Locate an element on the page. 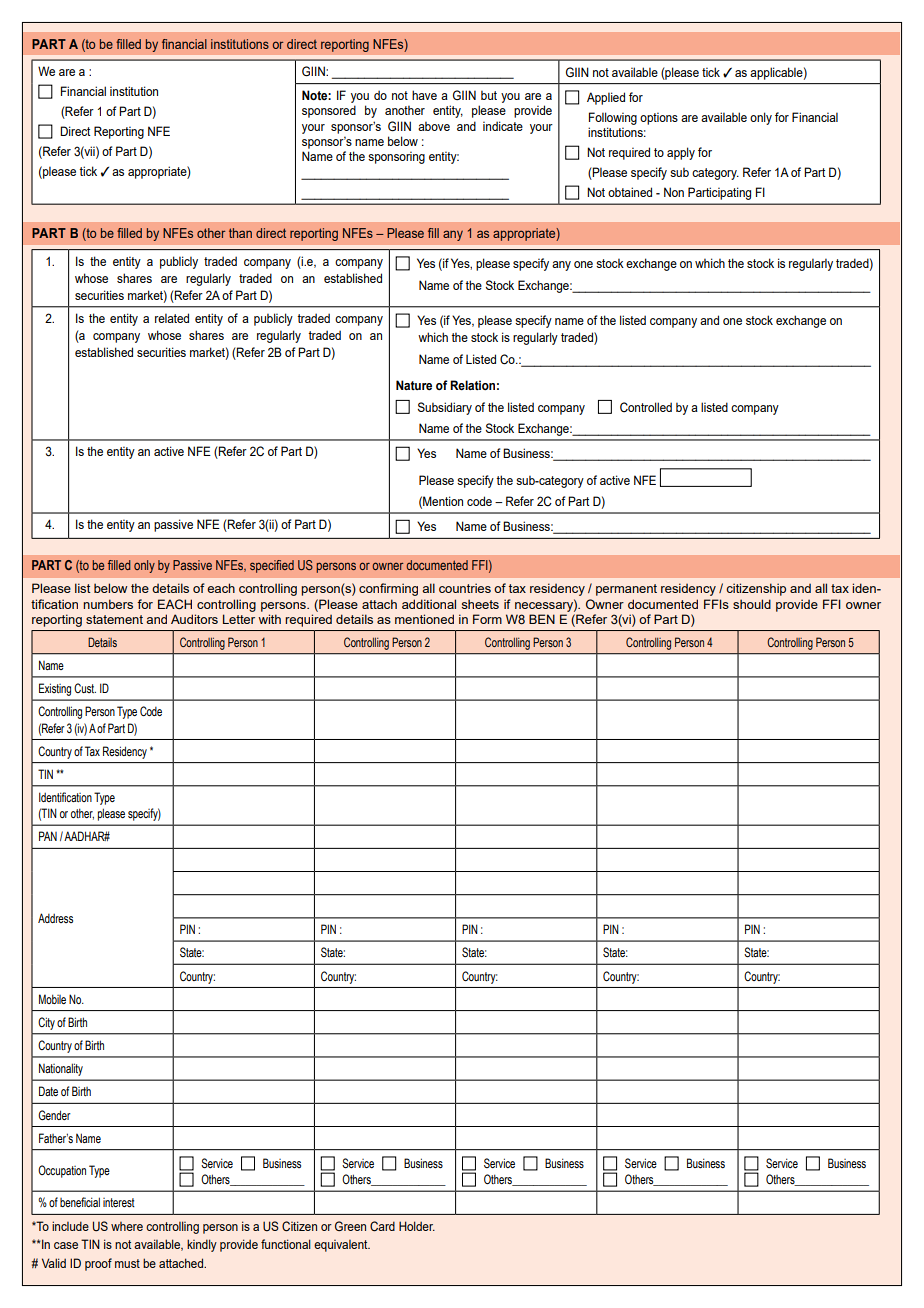 This image has height=1308, width=924. Card is located at coordinates (382, 1226).
